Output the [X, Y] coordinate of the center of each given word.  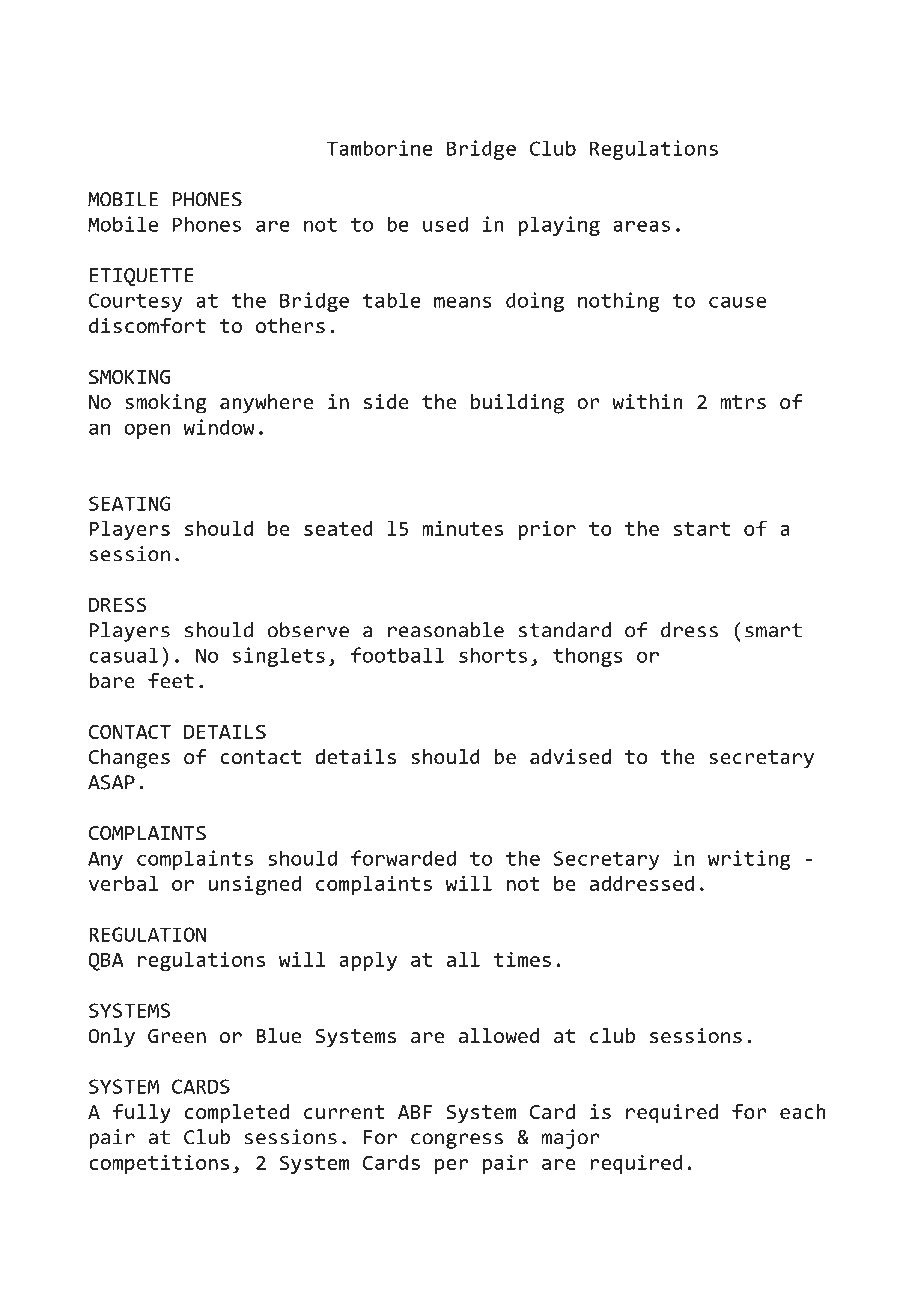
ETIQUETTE [142, 277]
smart [773, 630]
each [803, 1111]
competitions [159, 1164]
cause [737, 302]
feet [171, 680]
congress [457, 1141]
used [445, 224]
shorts [493, 655]
